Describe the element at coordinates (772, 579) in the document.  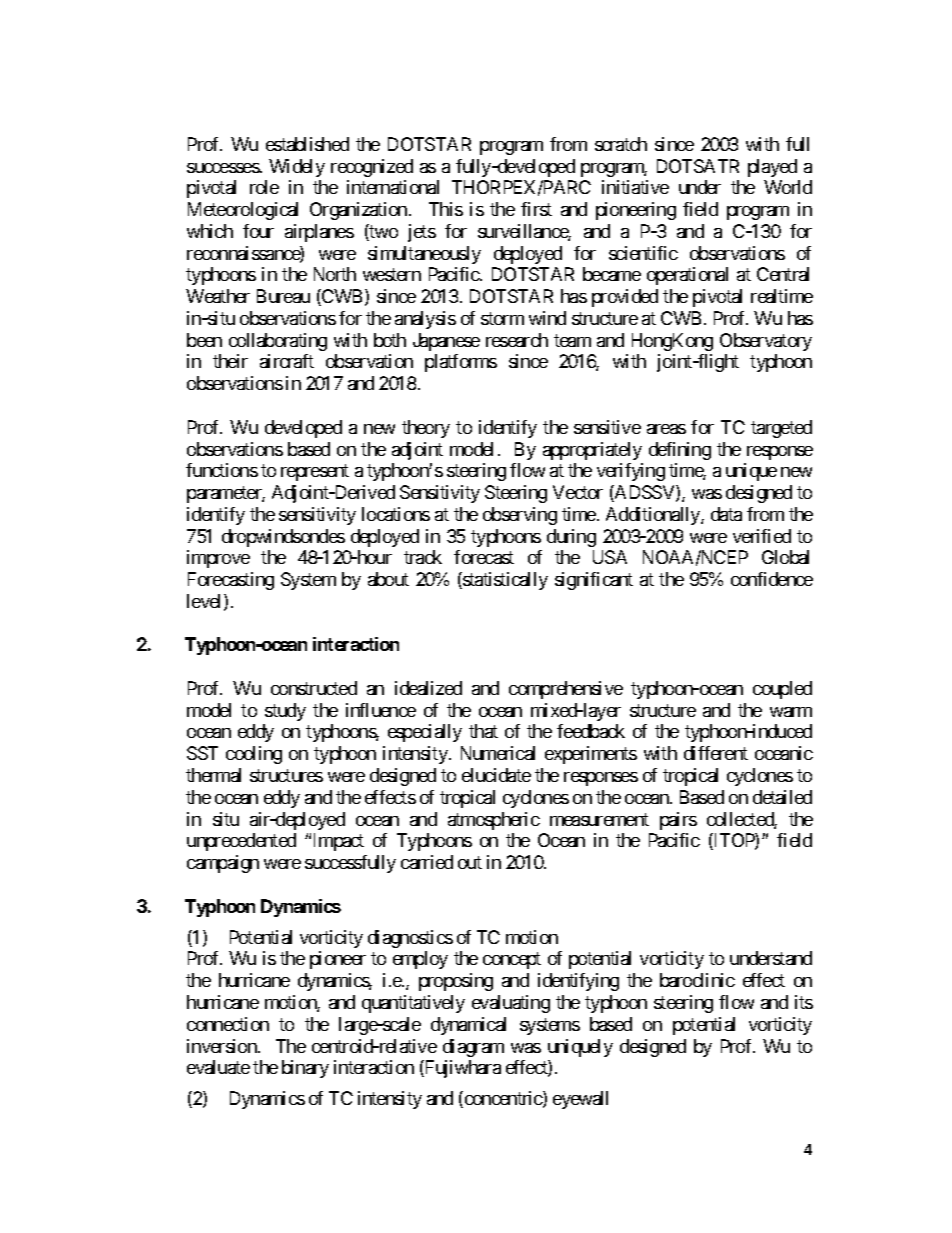
I see `confidence` at that location.
